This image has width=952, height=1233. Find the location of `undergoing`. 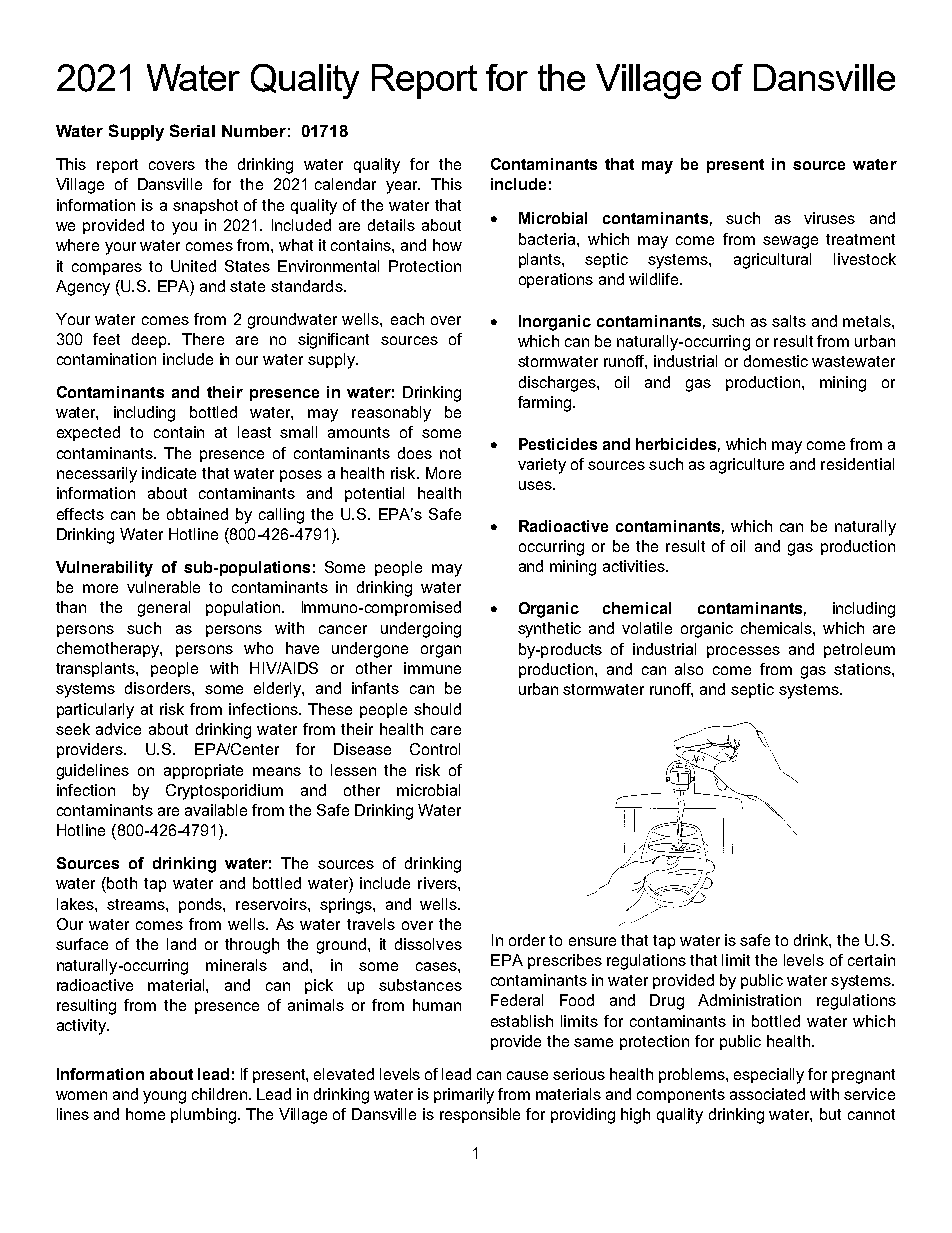

undergoing is located at coordinates (421, 630).
